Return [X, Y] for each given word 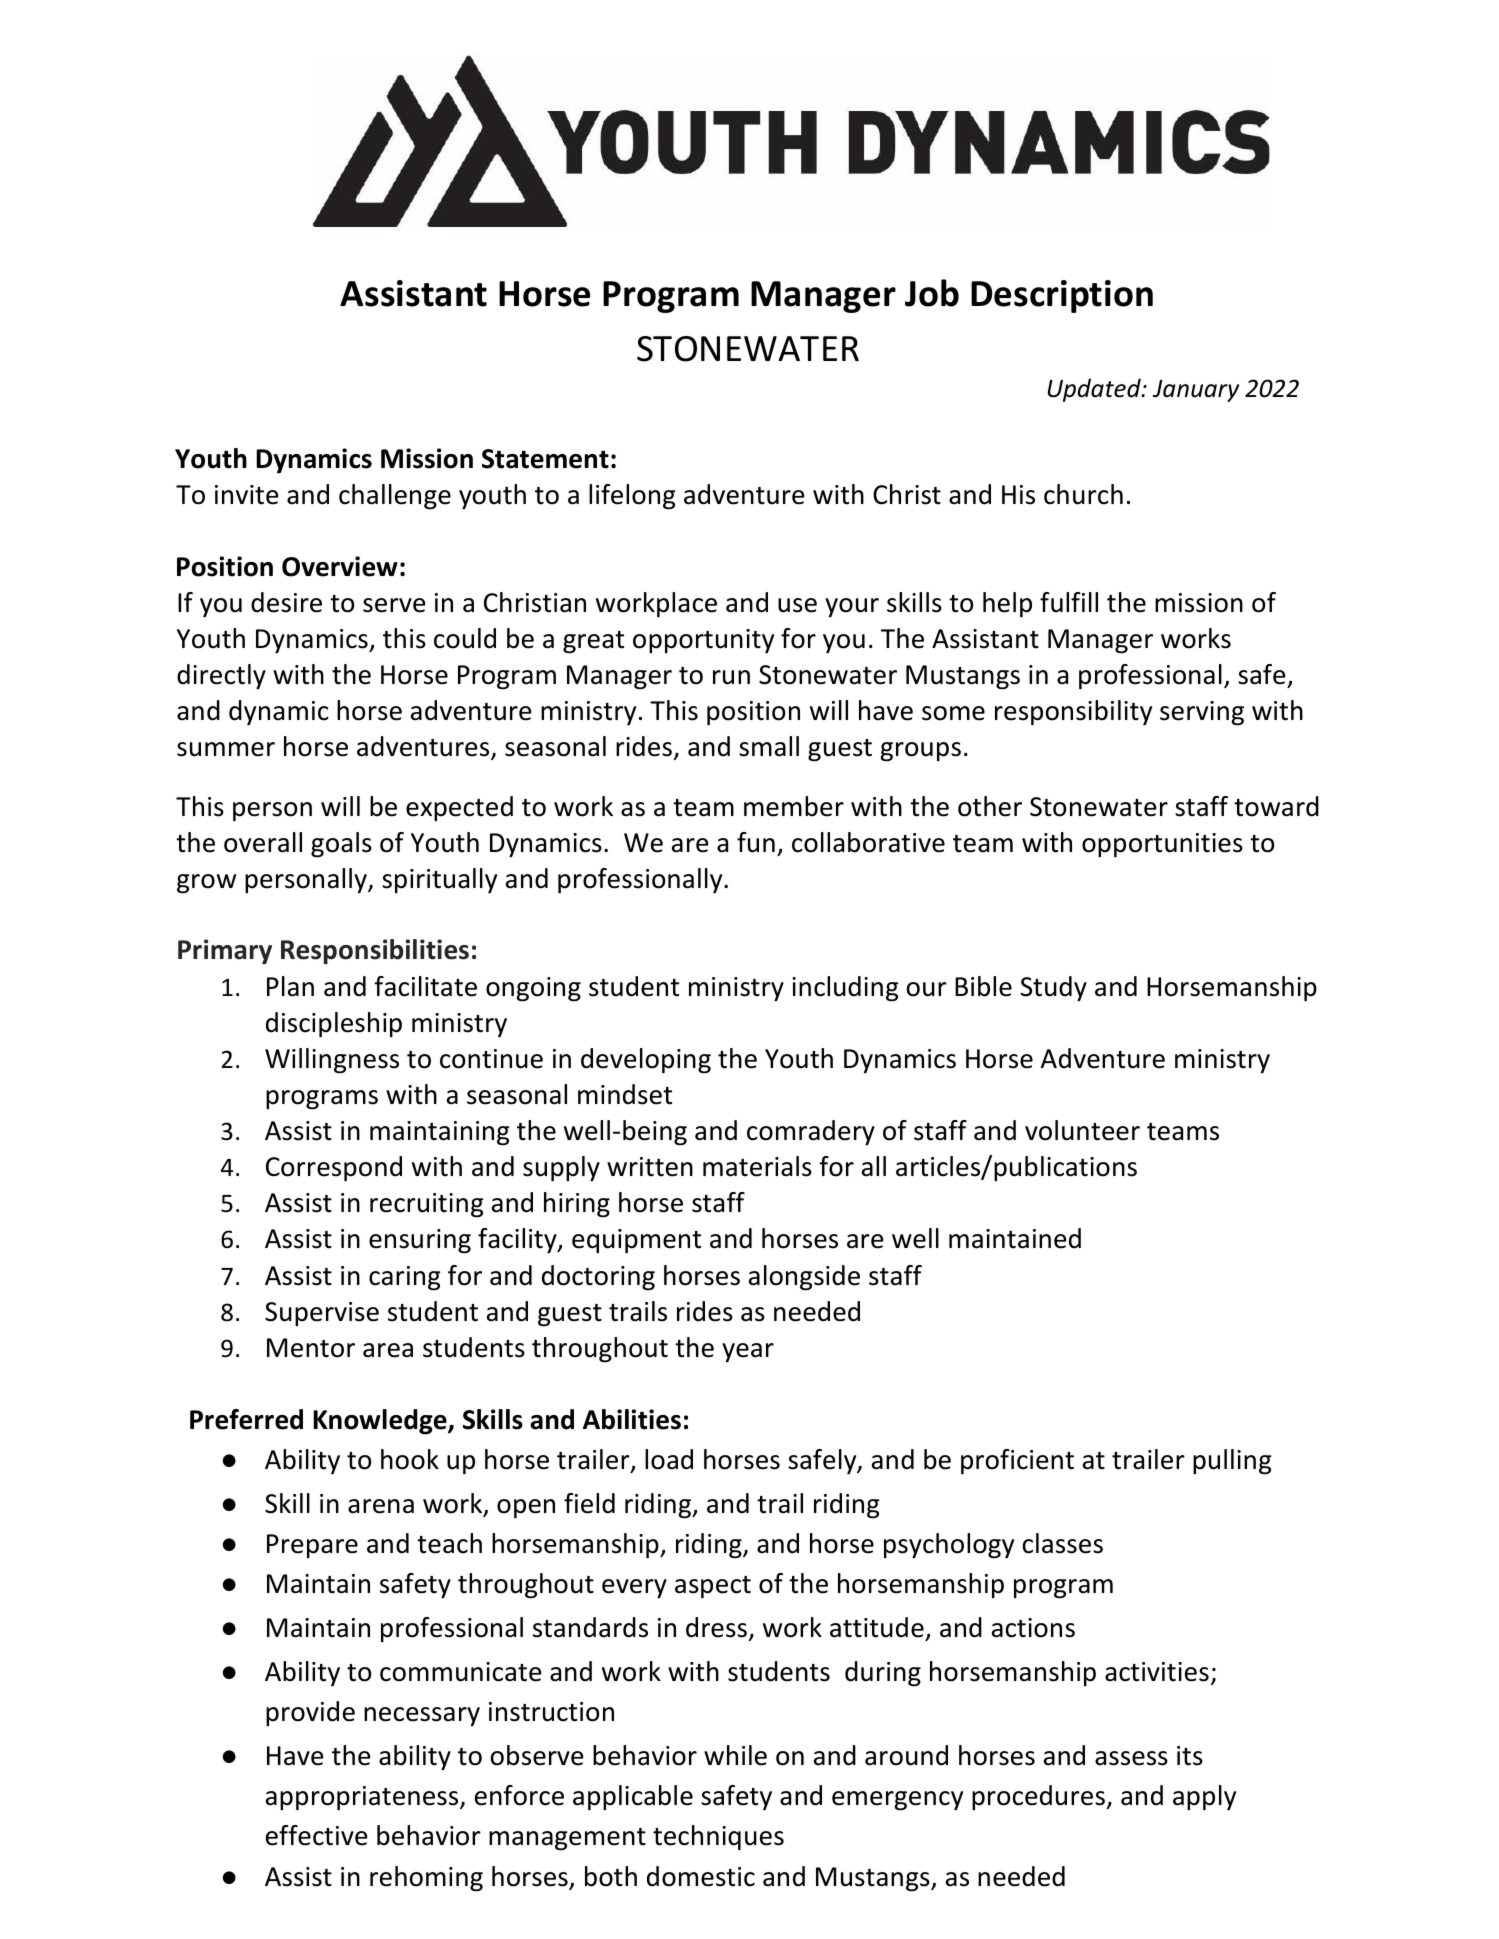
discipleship [334, 1025]
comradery [811, 1133]
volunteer [1082, 1130]
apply [1204, 1798]
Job [932, 293]
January [1196, 391]
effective [317, 1835]
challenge [395, 497]
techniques [718, 1838]
